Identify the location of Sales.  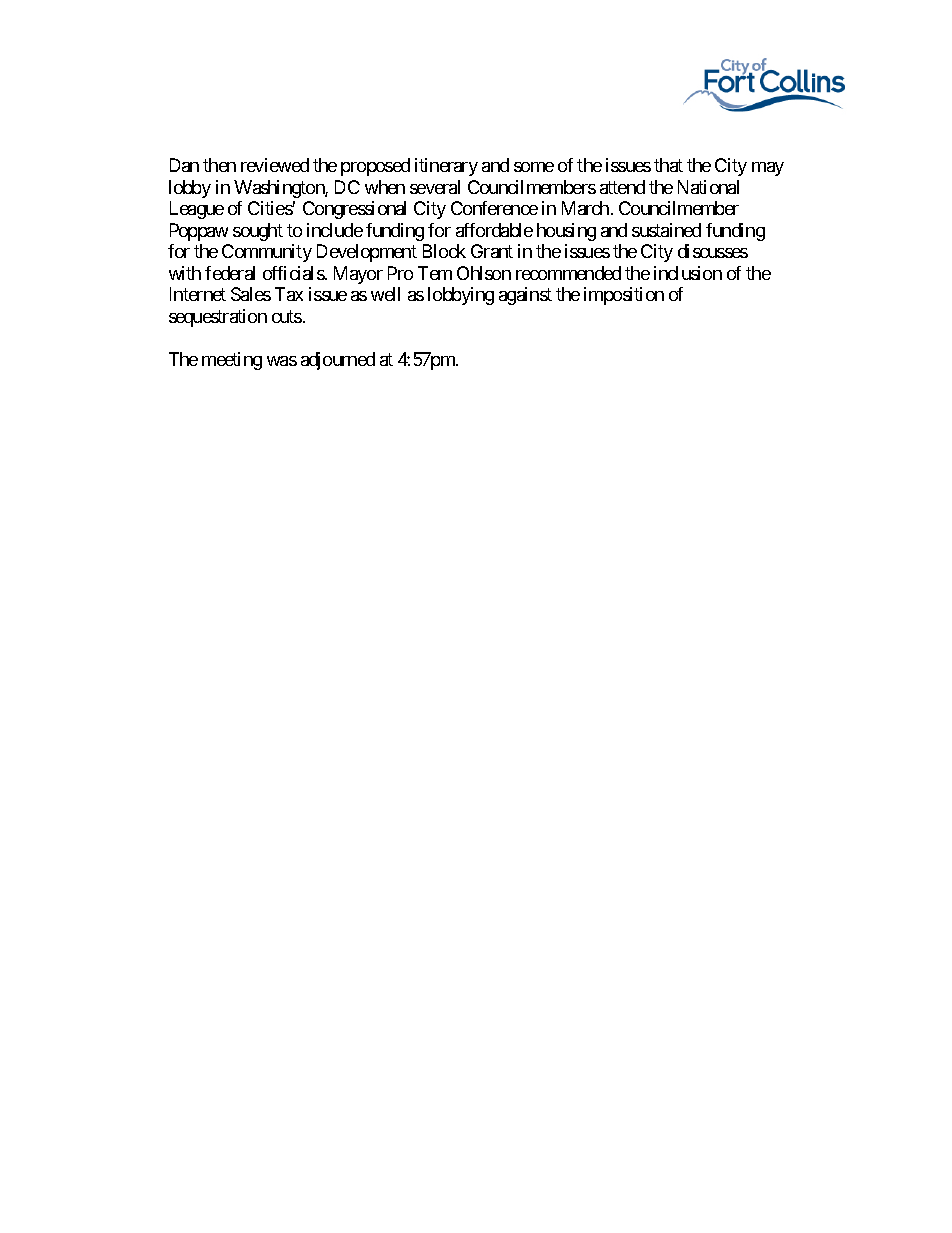
(251, 294).
